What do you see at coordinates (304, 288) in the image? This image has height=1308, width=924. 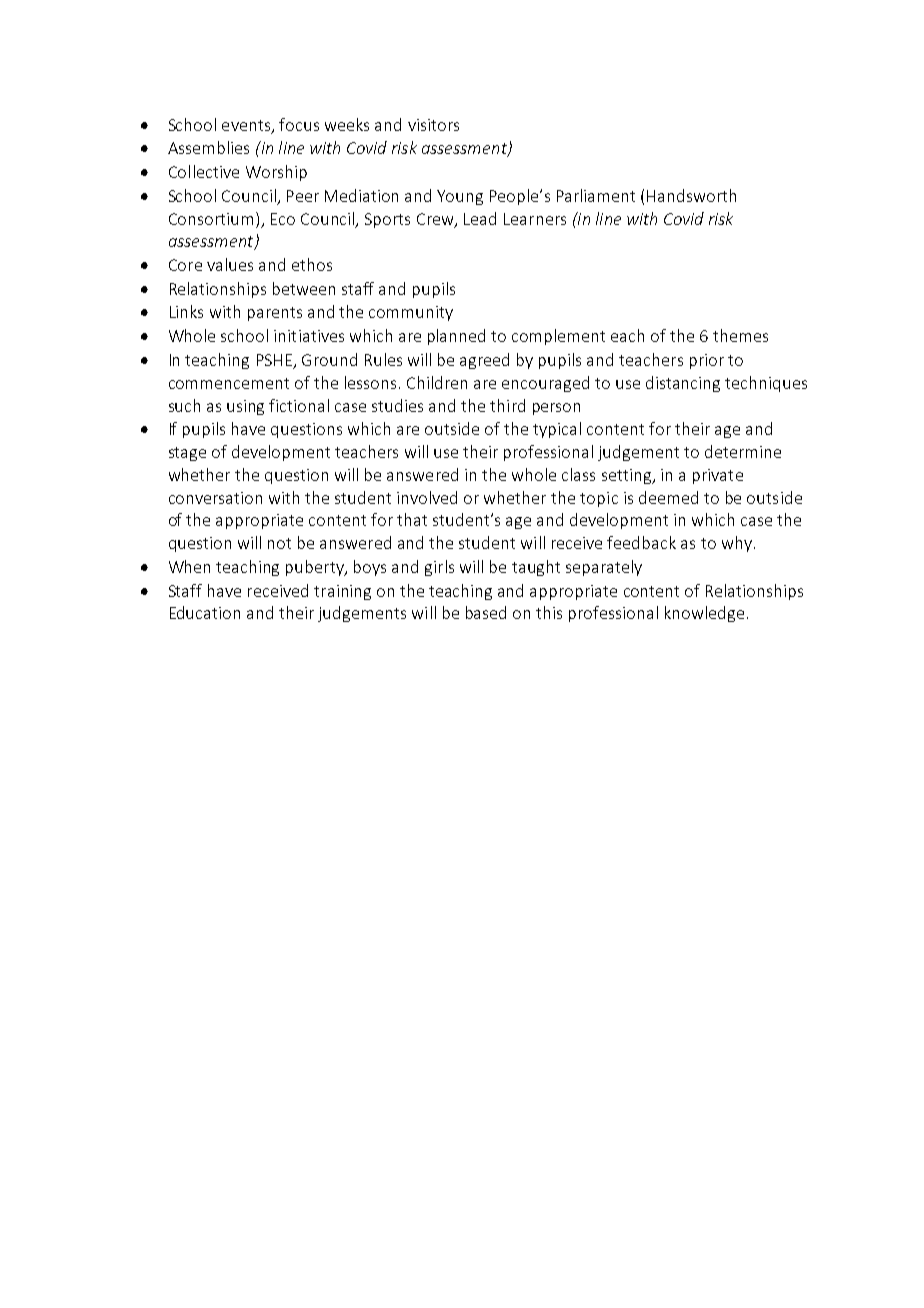 I see `between` at bounding box center [304, 288].
